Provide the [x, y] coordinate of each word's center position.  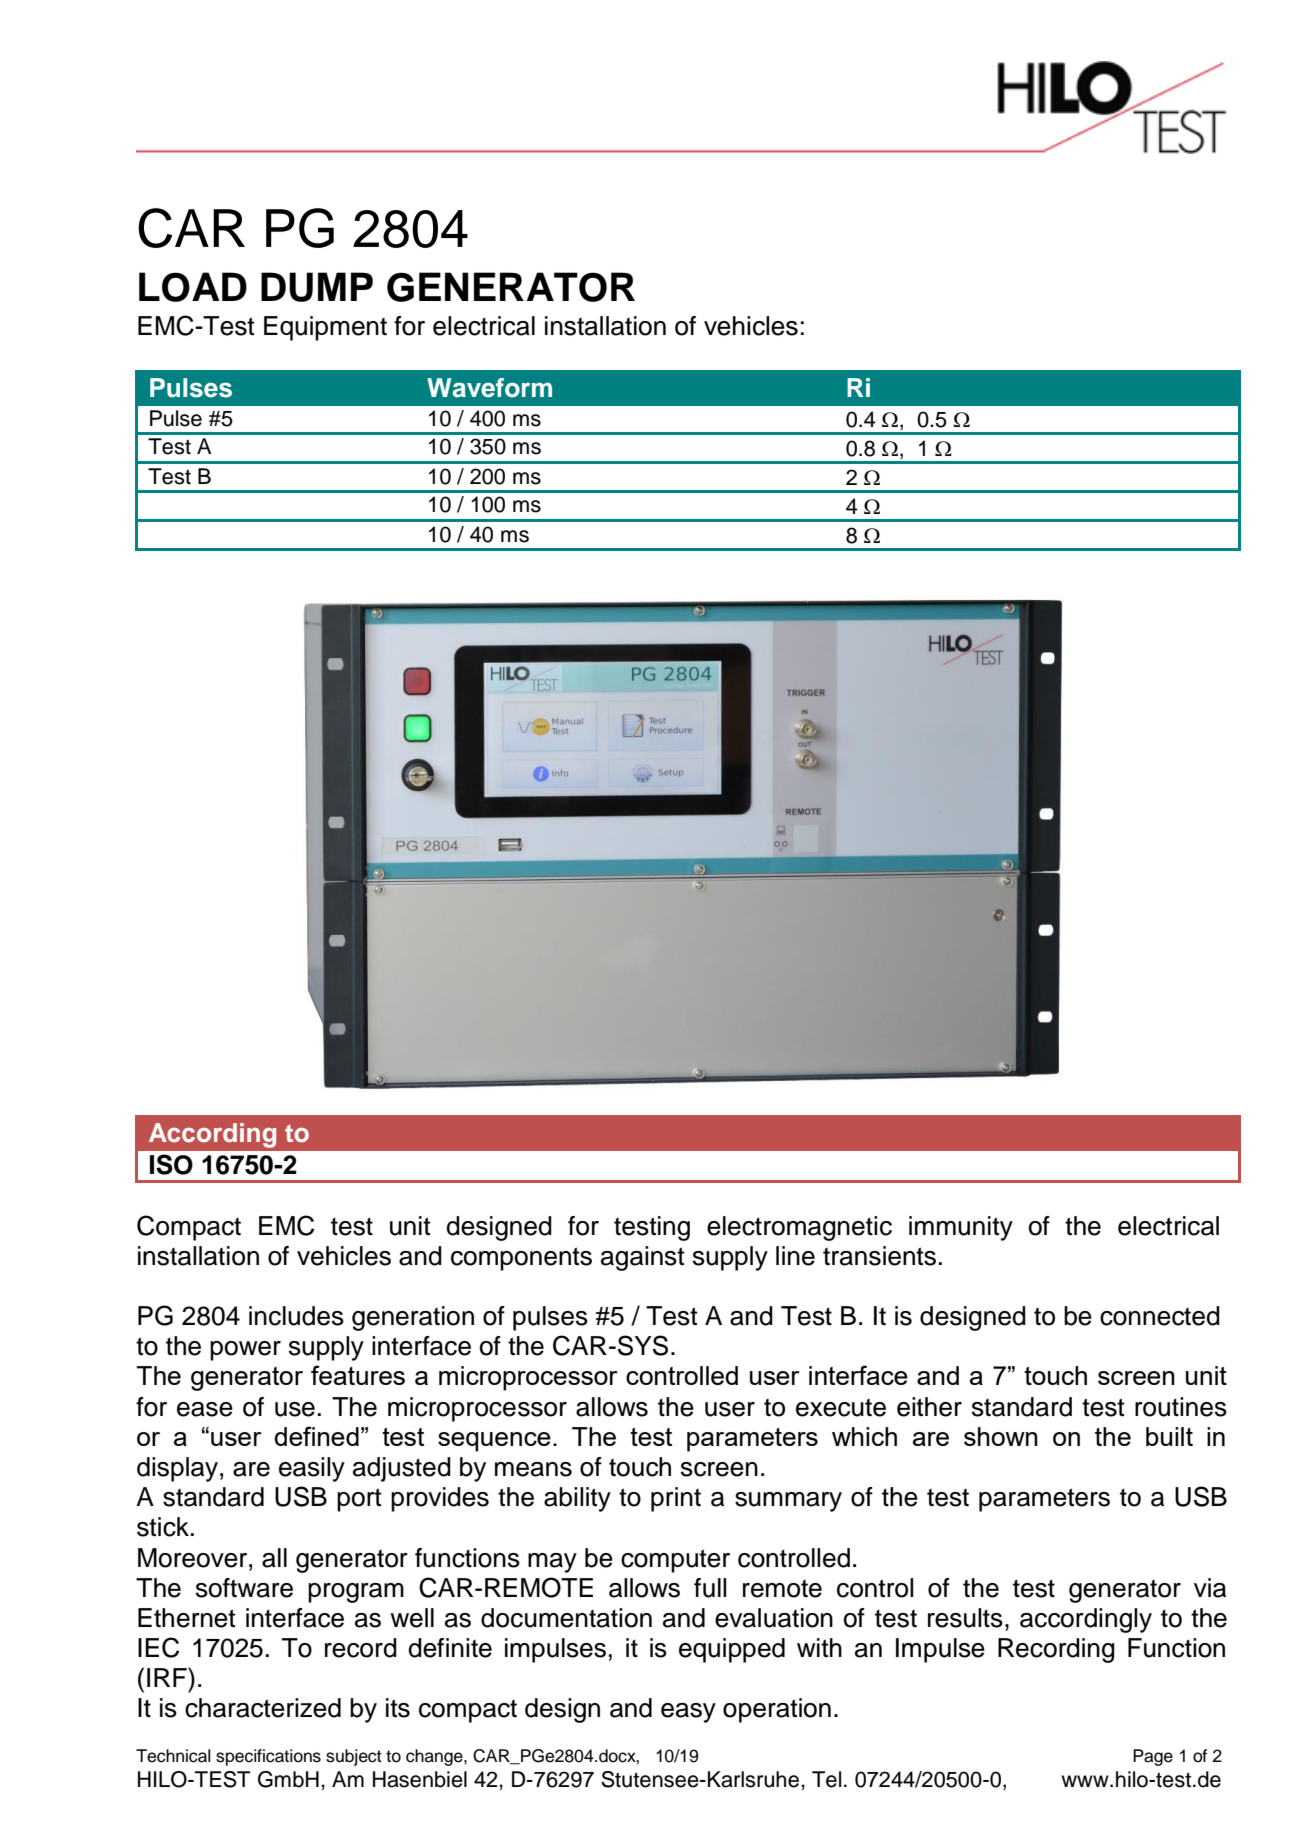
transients [879, 1256]
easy [688, 1713]
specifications [268, 1757]
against [643, 1258]
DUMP [317, 287]
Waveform [489, 388]
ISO [171, 1164]
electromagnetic [799, 1228]
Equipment [325, 328]
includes [296, 1316]
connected [1160, 1316]
